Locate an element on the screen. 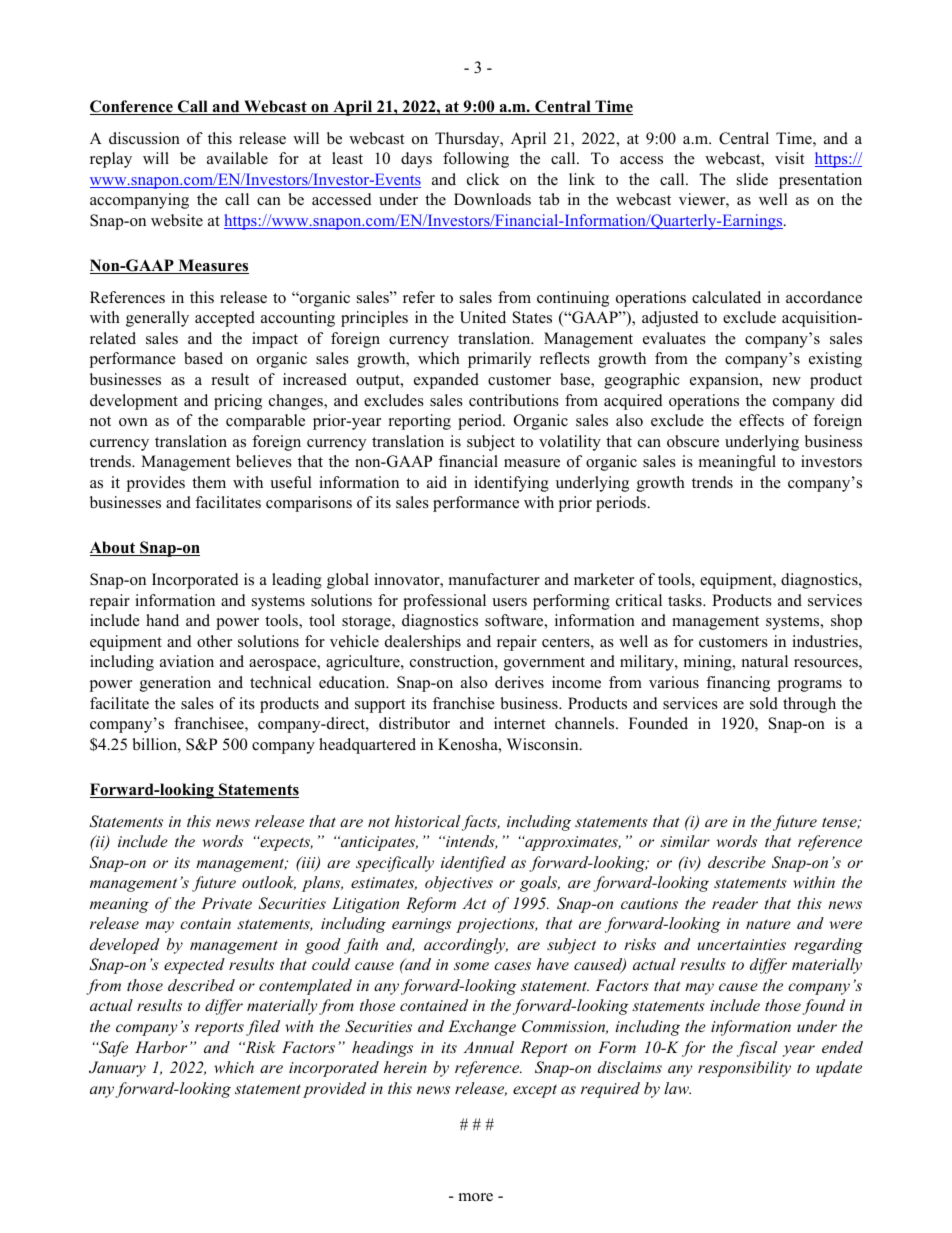 The height and width of the screenshot is (1233, 952). following is located at coordinates (476, 160).
